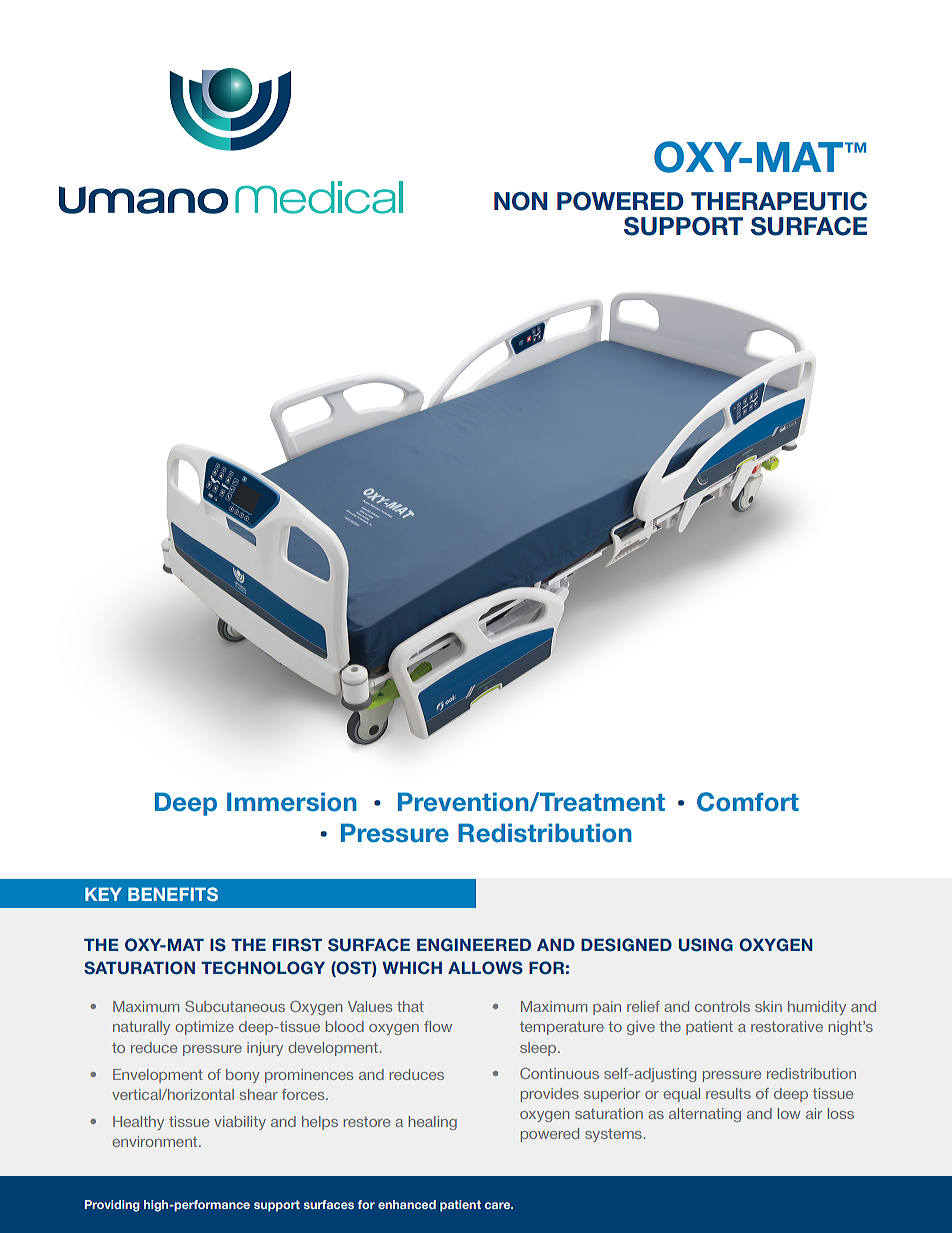 The height and width of the document is (1233, 952). I want to click on environment, so click(156, 1141).
